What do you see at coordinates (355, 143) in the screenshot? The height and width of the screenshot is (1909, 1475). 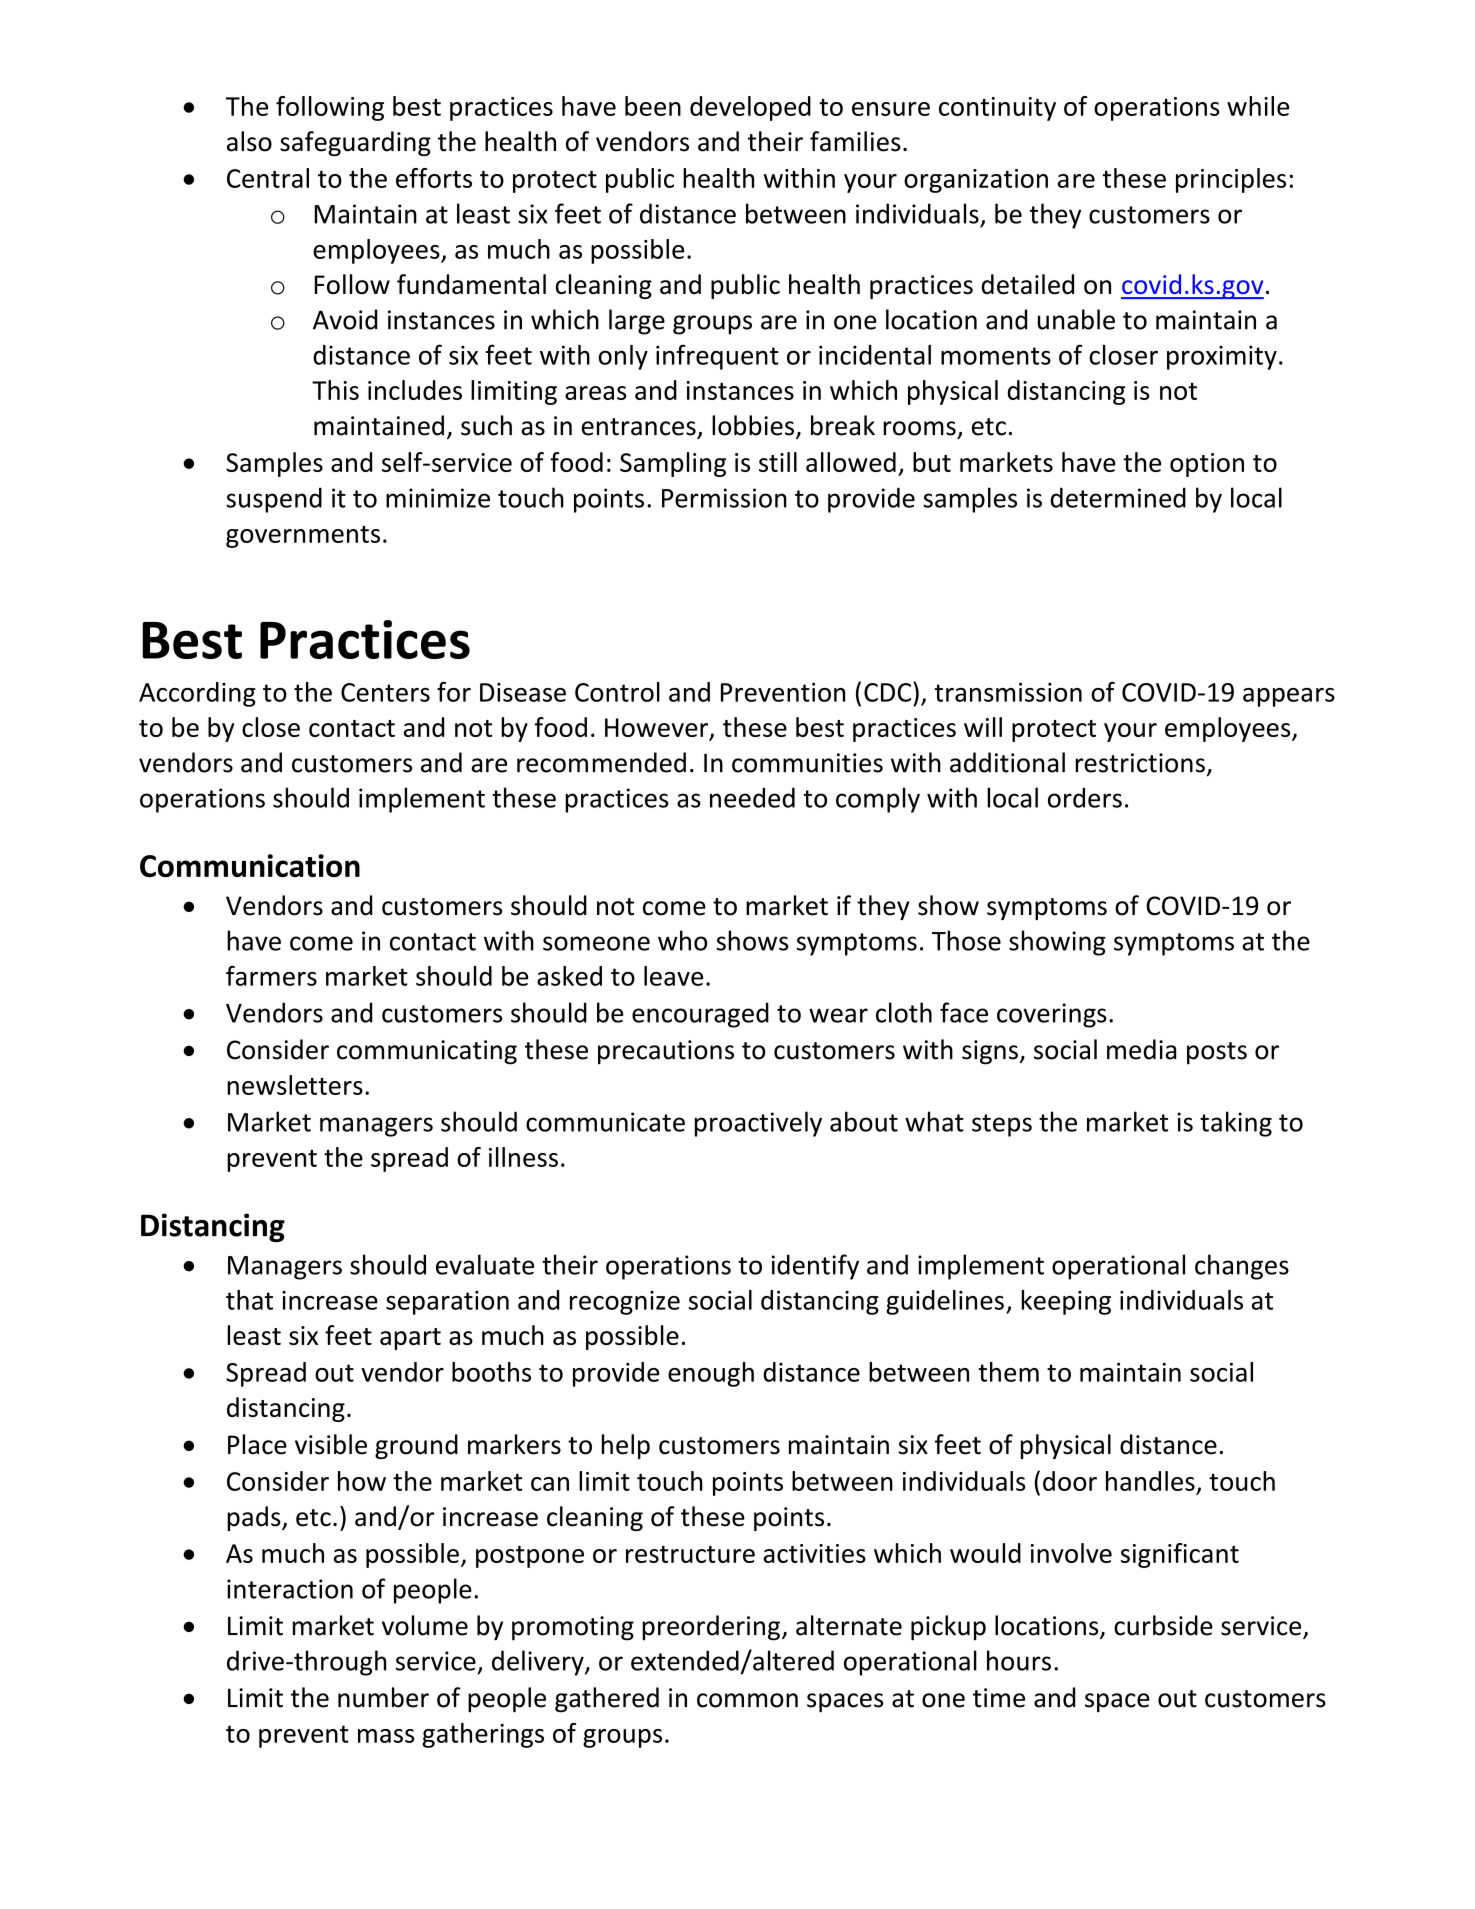 I see `safeguarding` at bounding box center [355, 143].
